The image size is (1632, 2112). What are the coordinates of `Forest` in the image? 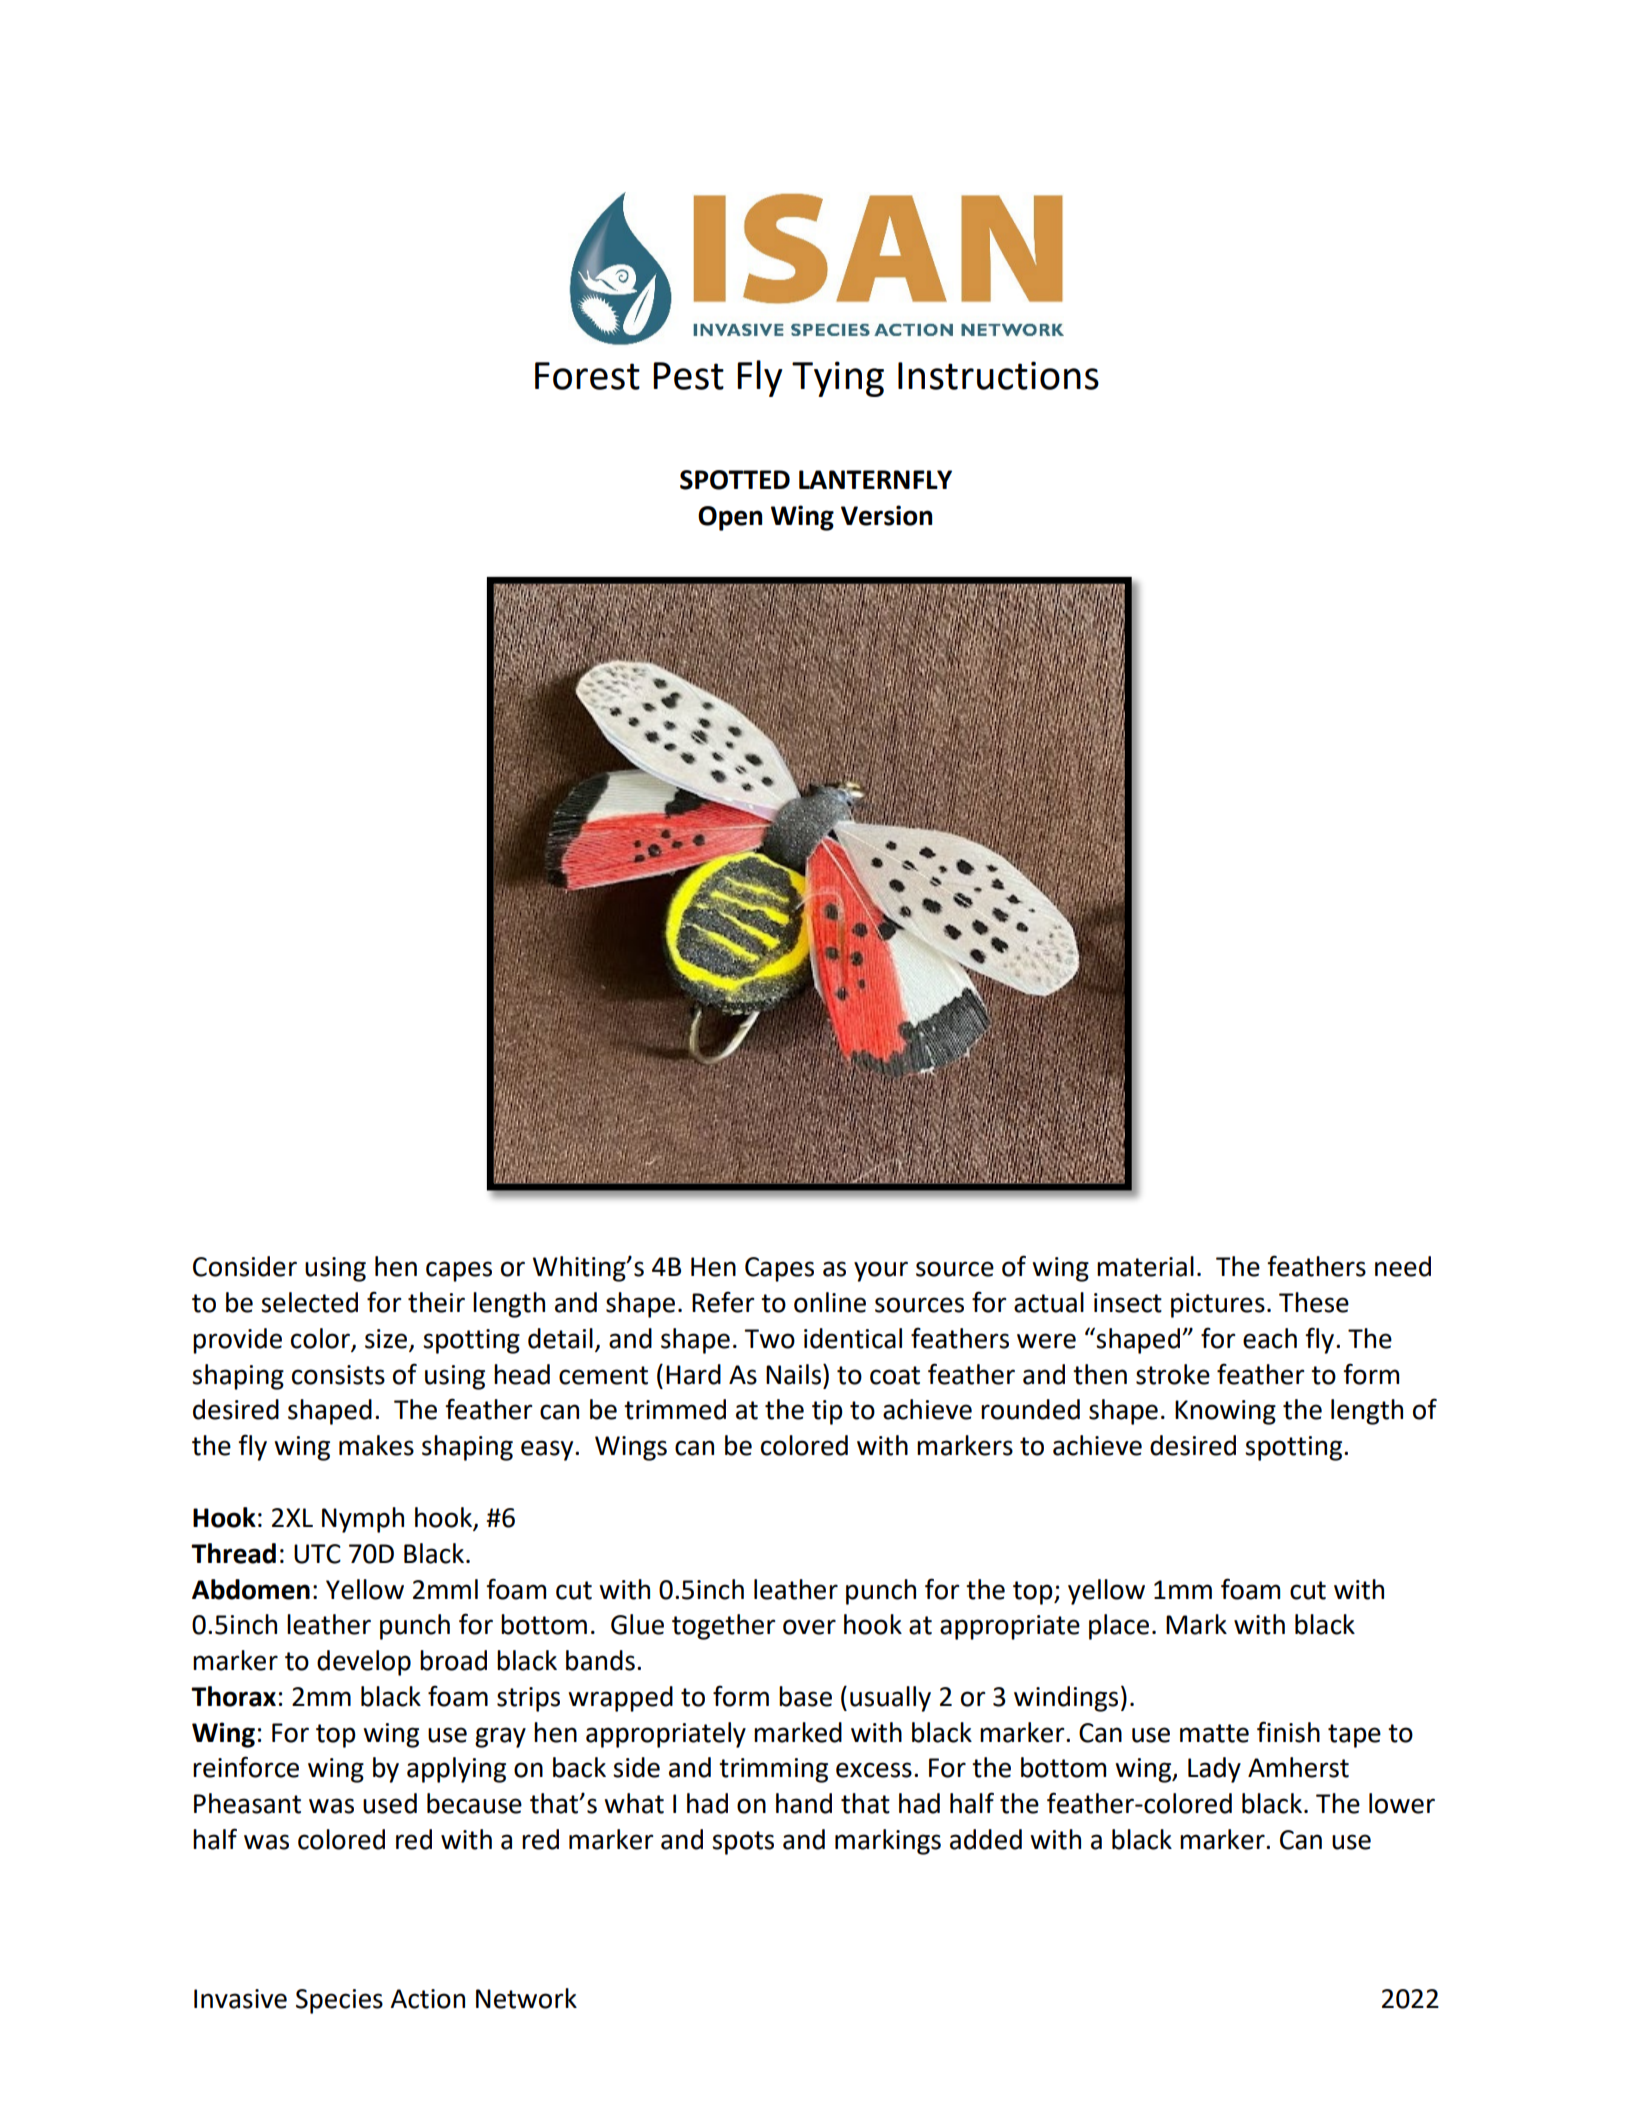 It's located at (587, 376).
